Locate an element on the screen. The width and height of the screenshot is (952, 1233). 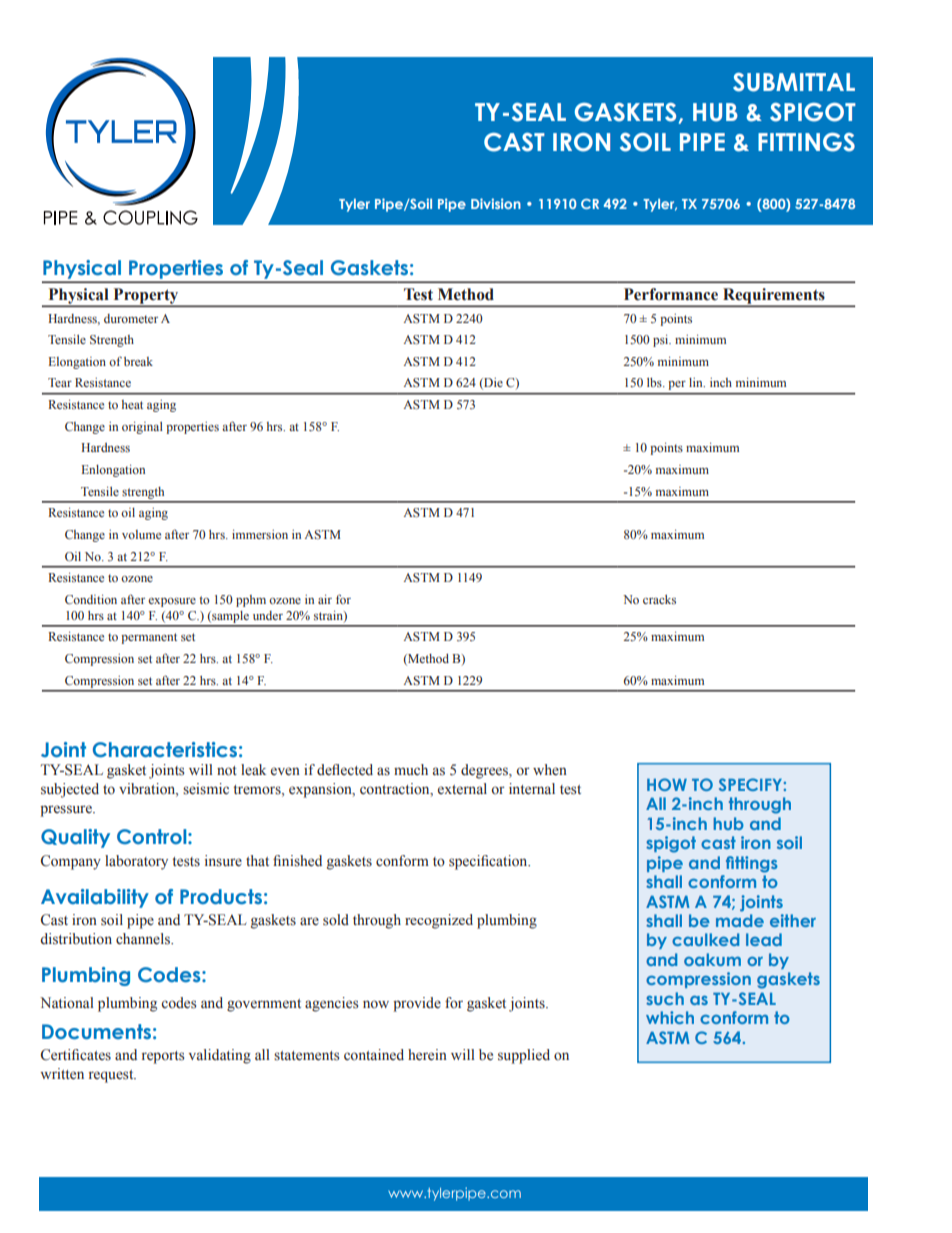
external is located at coordinates (462, 788).
